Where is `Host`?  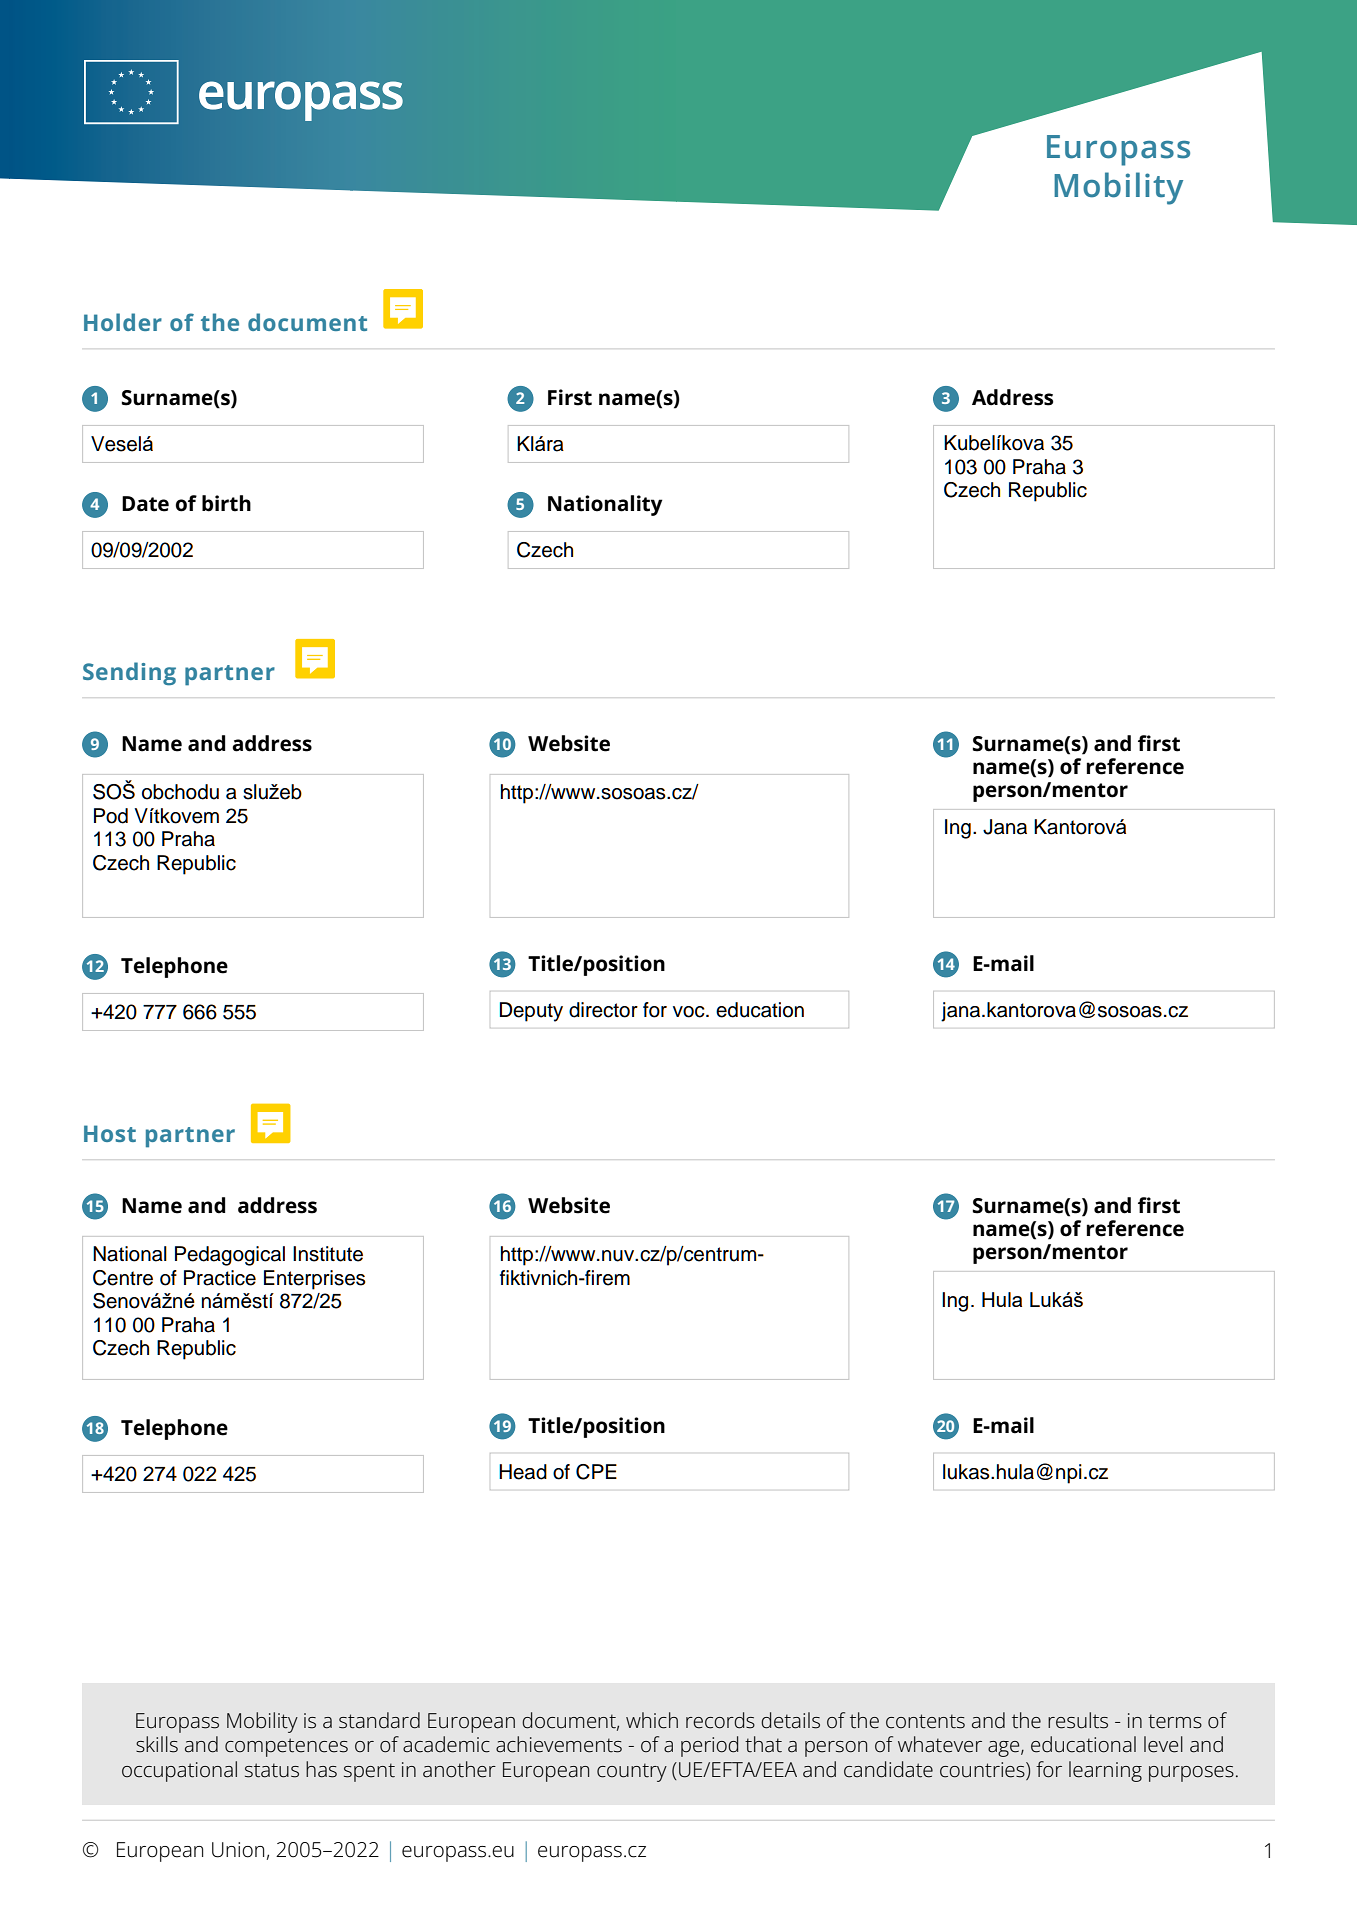 Host is located at coordinates (110, 1133).
